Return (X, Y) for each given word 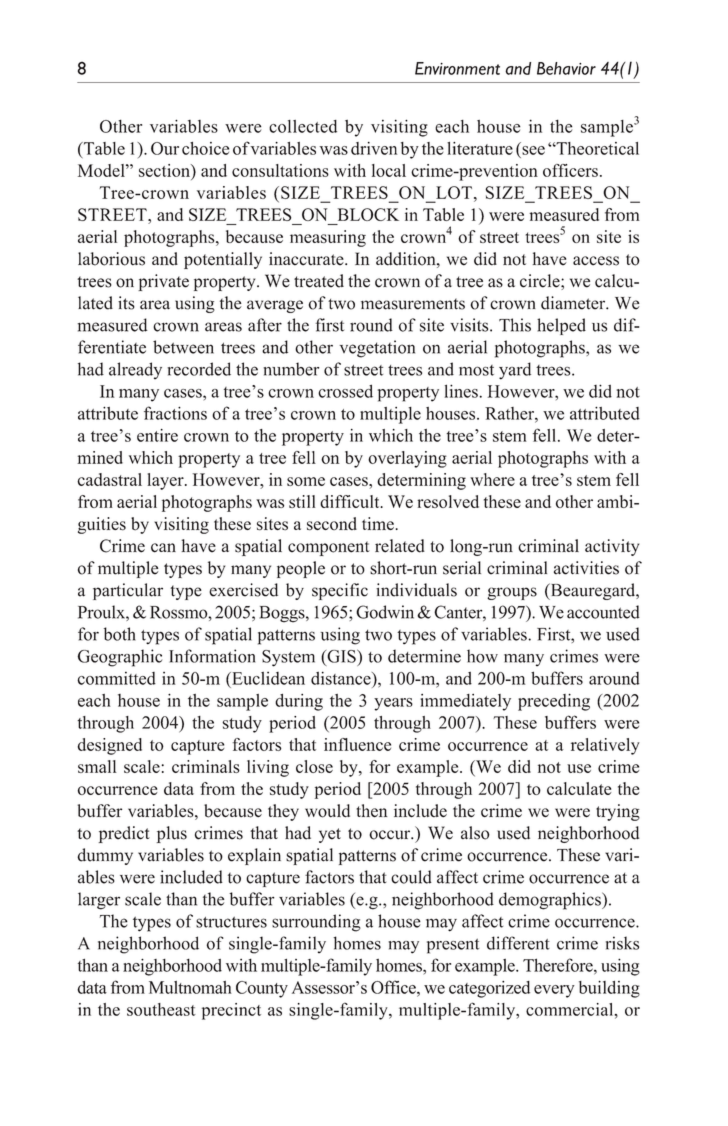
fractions (175, 413)
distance (342, 678)
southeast (161, 1009)
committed (116, 678)
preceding (554, 702)
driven (374, 148)
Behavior (566, 68)
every (554, 991)
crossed (345, 391)
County (262, 989)
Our (165, 148)
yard (515, 371)
